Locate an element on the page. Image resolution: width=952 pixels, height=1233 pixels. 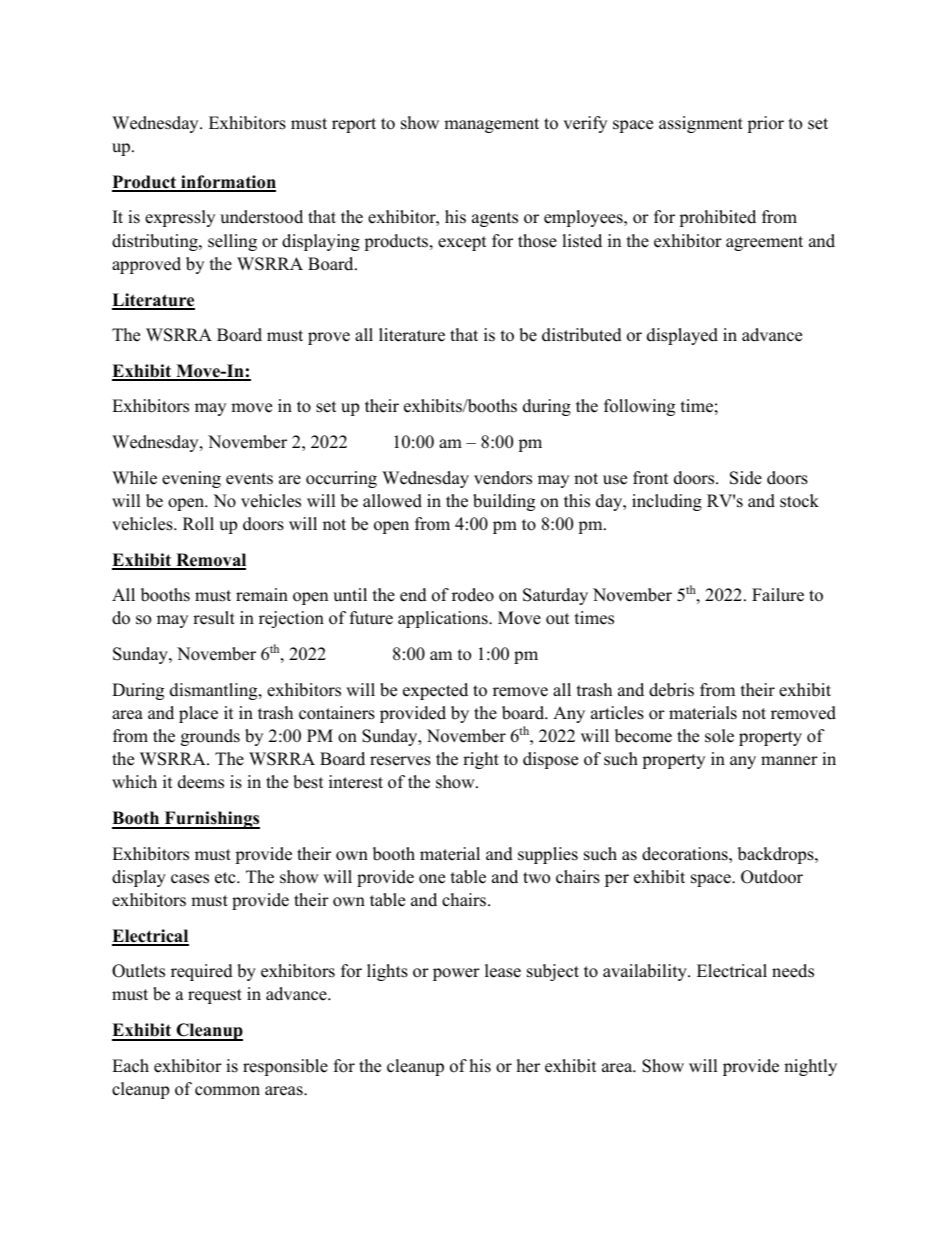
assignment is located at coordinates (701, 124).
